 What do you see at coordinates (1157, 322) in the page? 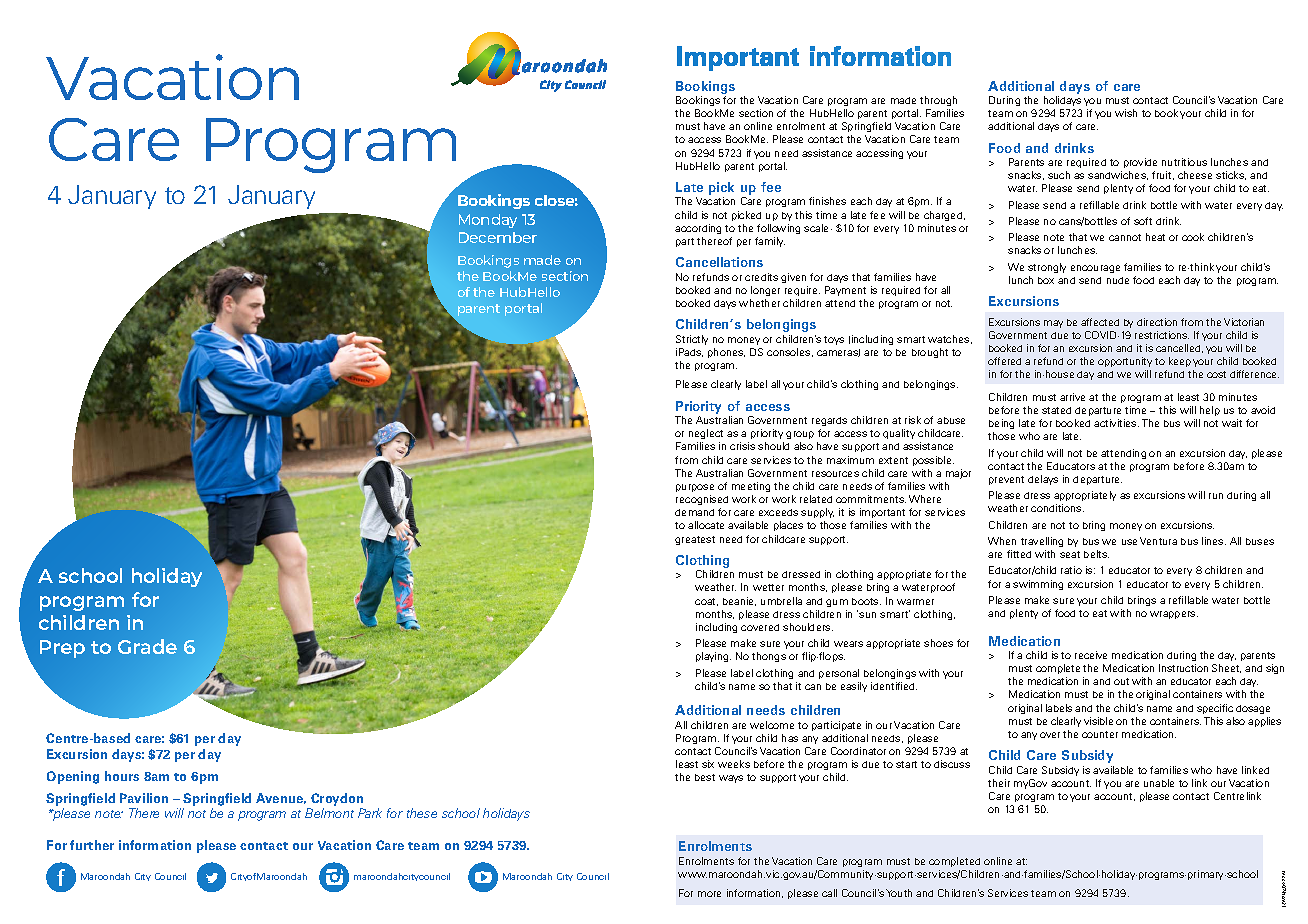
I see `direction` at bounding box center [1157, 322].
